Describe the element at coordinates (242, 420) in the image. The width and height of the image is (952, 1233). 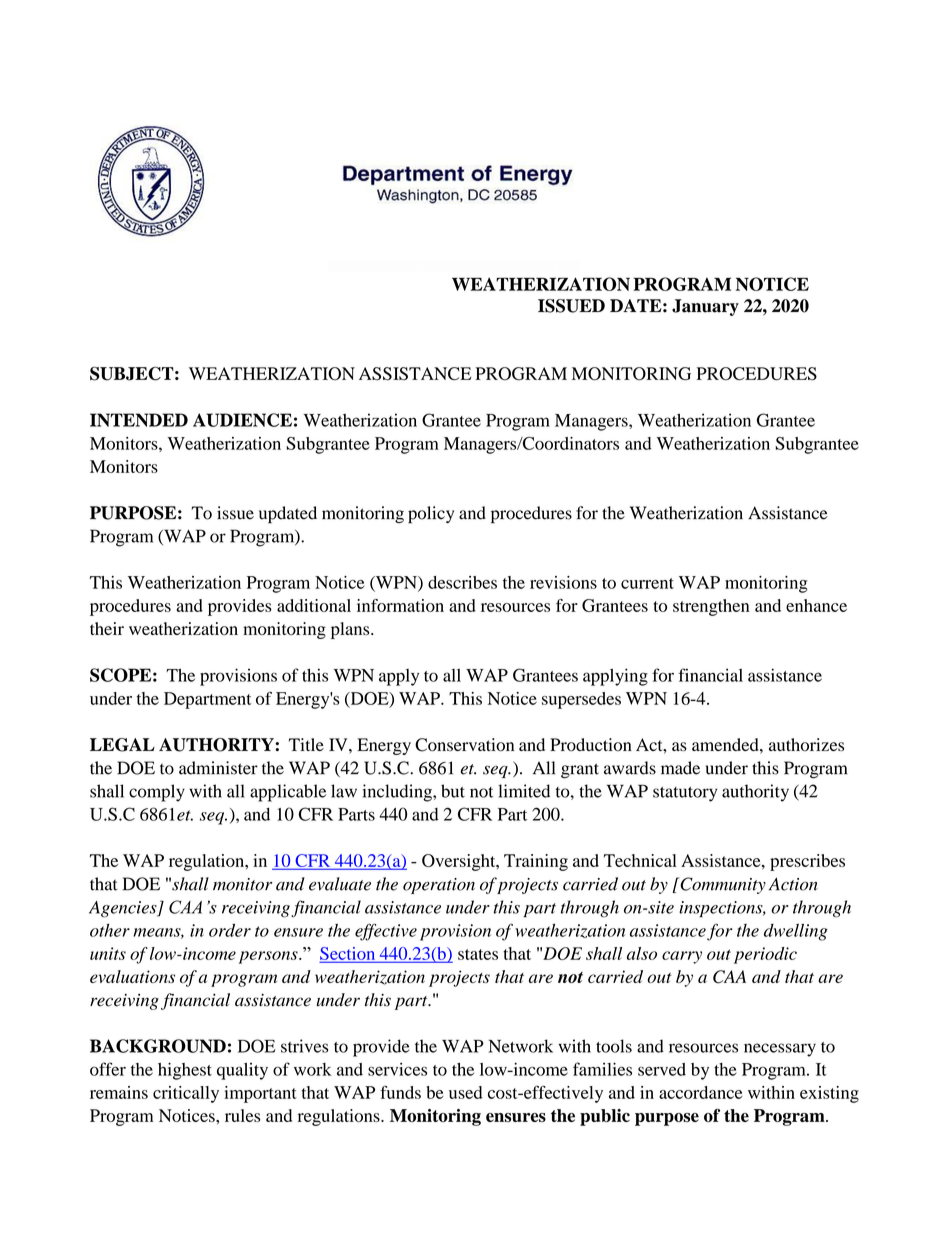
I see `AUDIENCE` at that location.
